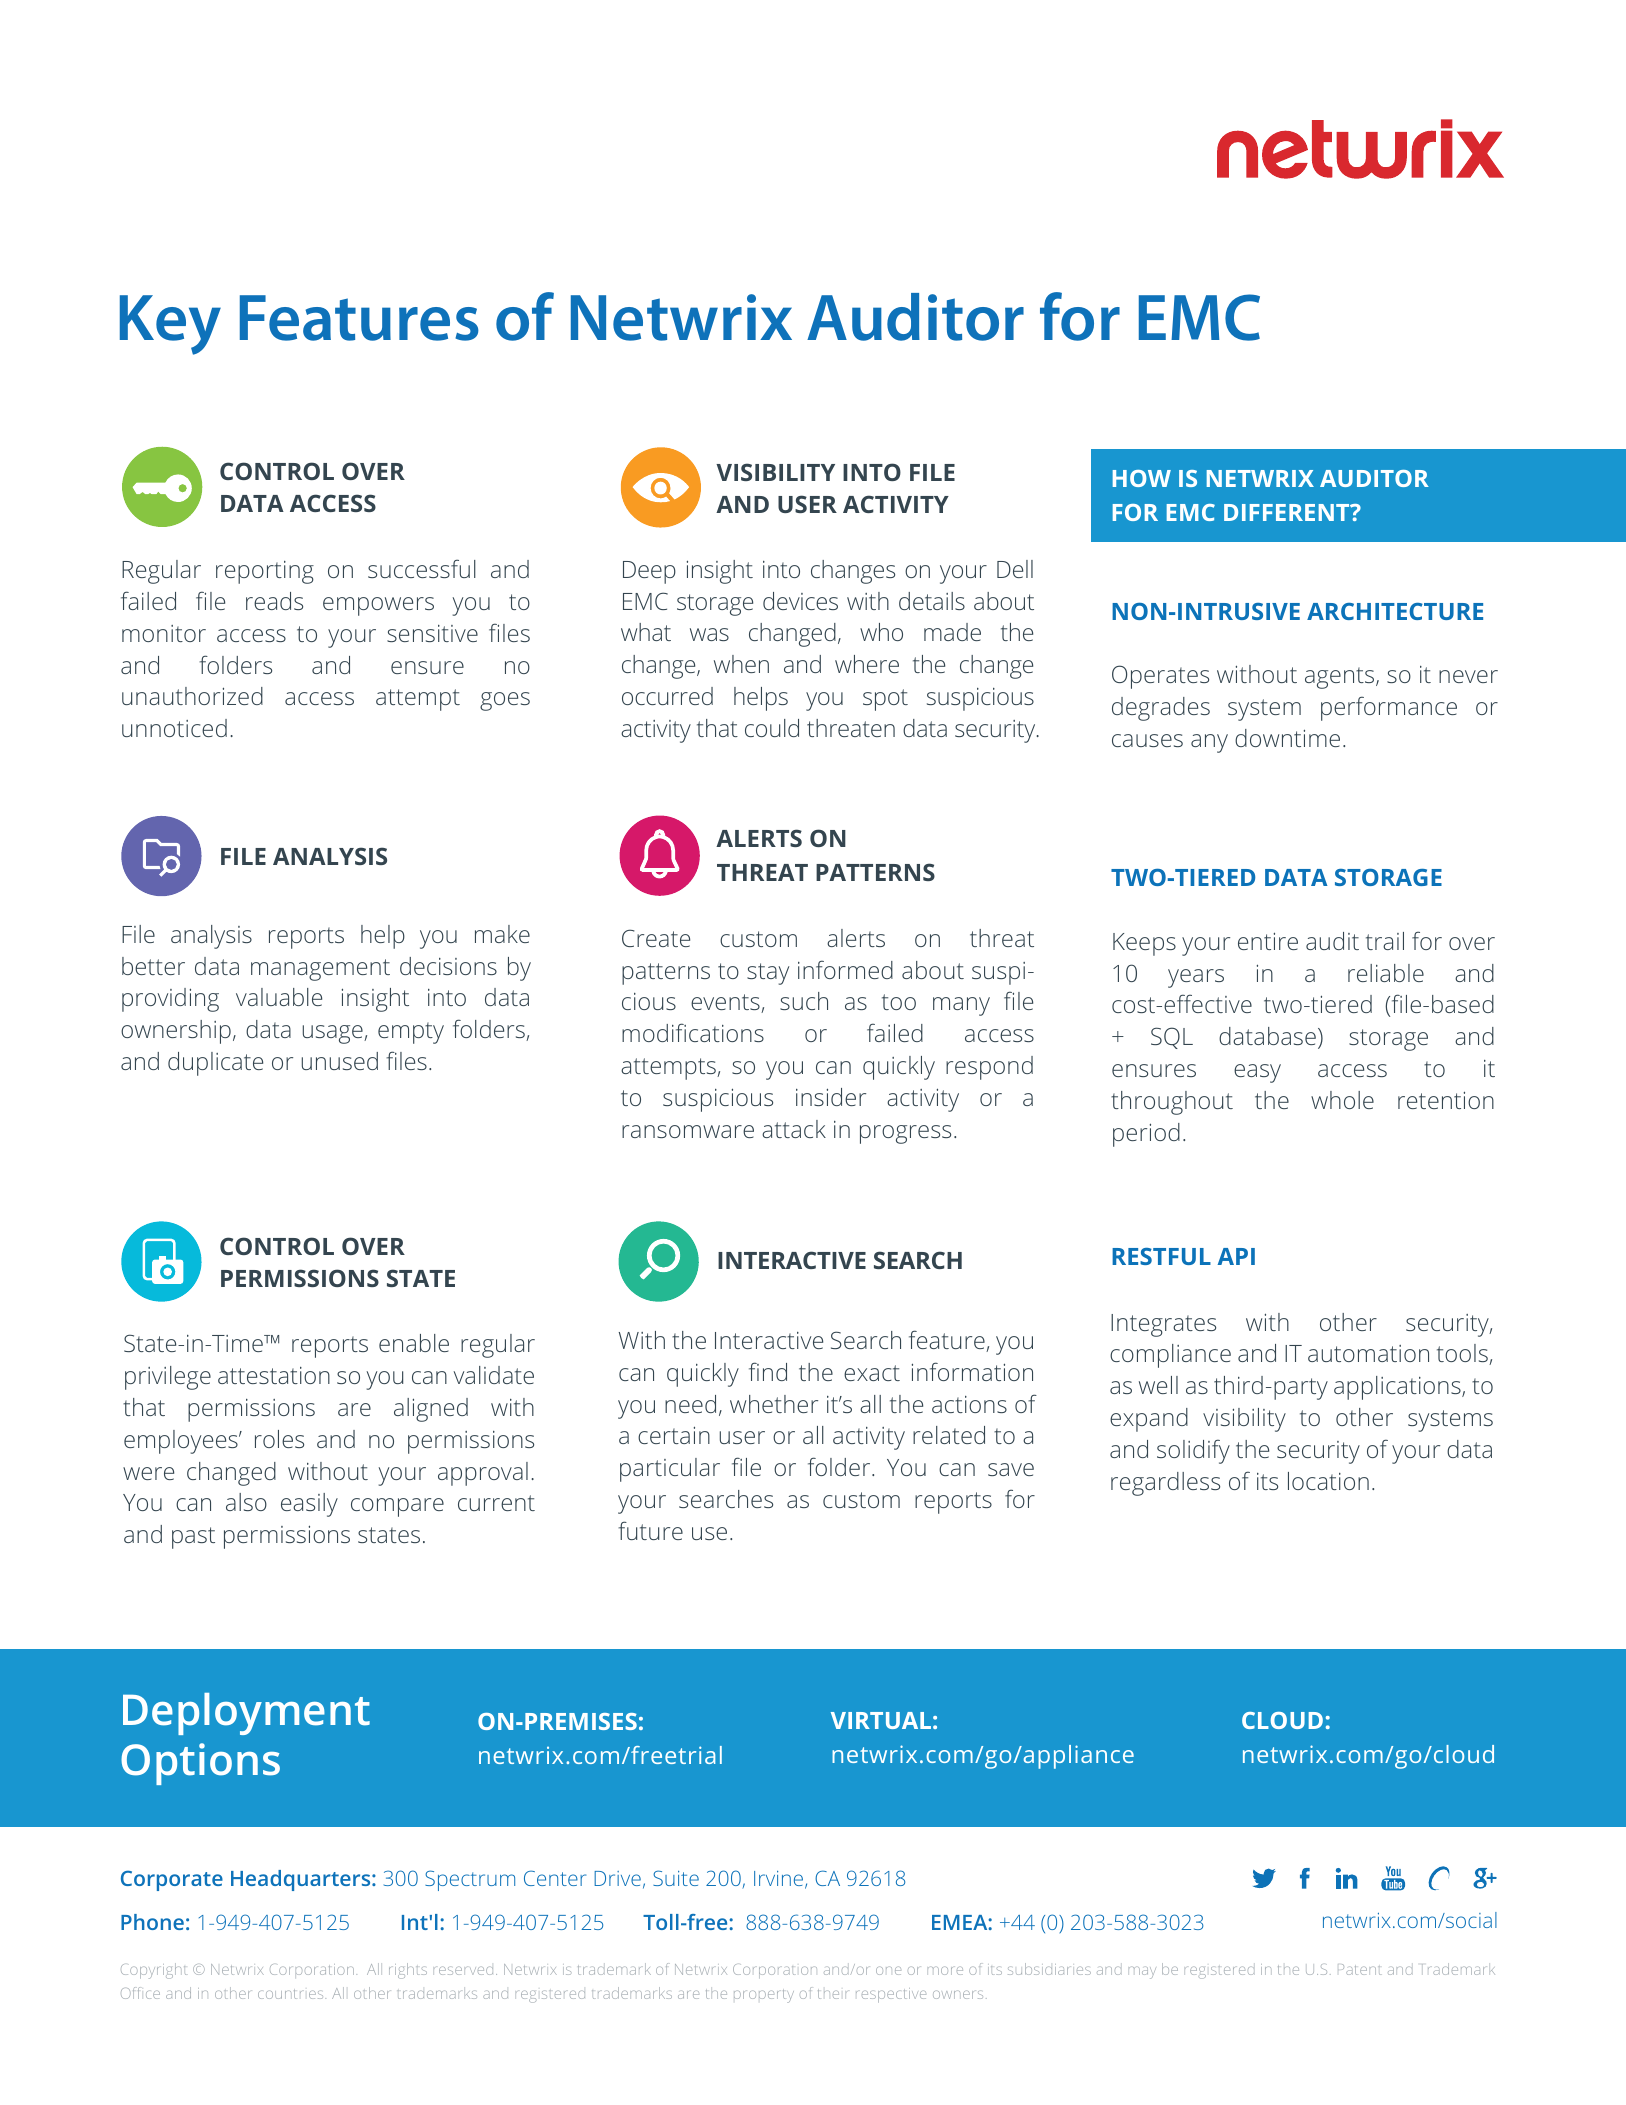 The image size is (1626, 2105). I want to click on Key, so click(170, 325).
